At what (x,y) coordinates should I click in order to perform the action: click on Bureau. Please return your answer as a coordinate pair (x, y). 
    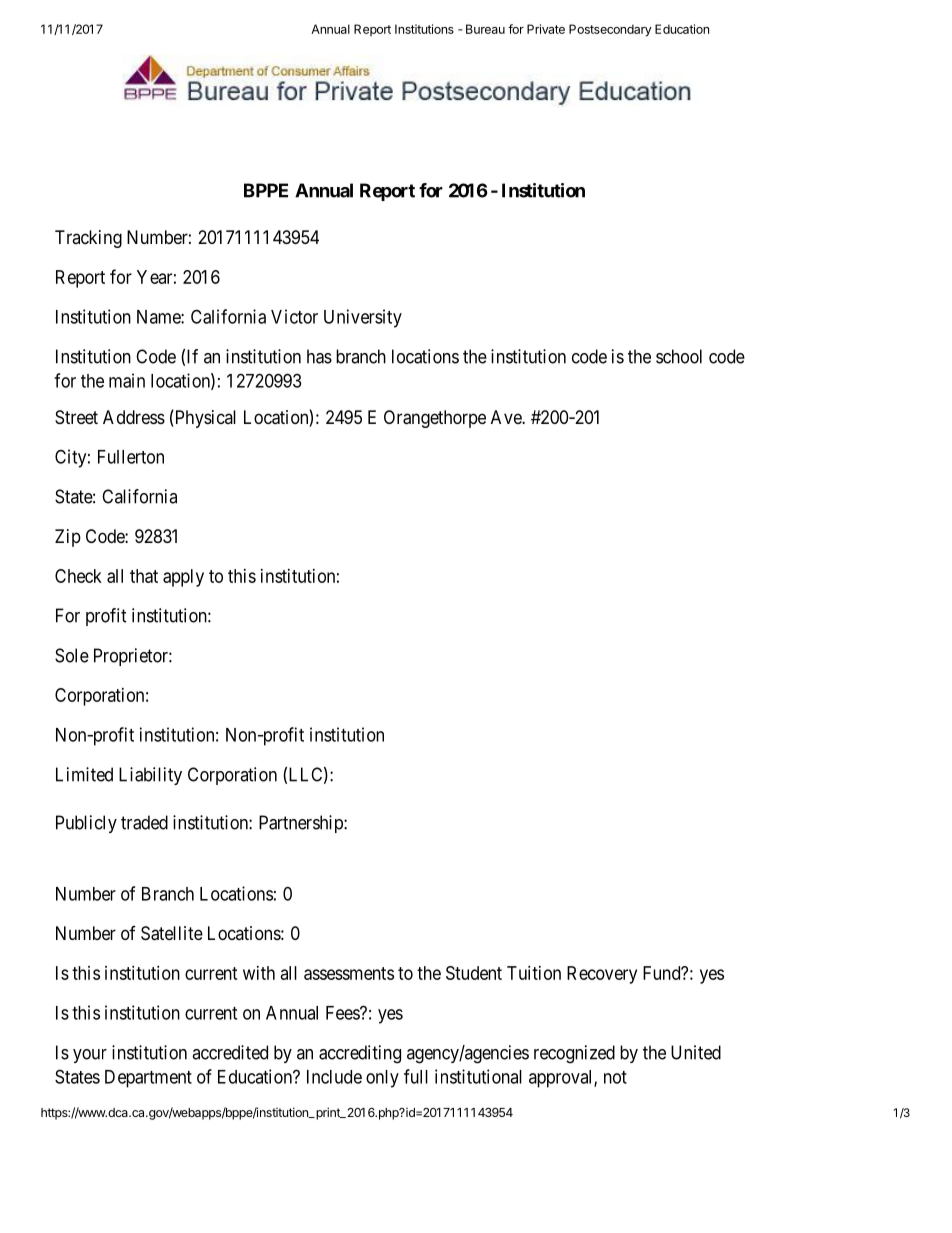
    Looking at the image, I should click on (485, 29).
